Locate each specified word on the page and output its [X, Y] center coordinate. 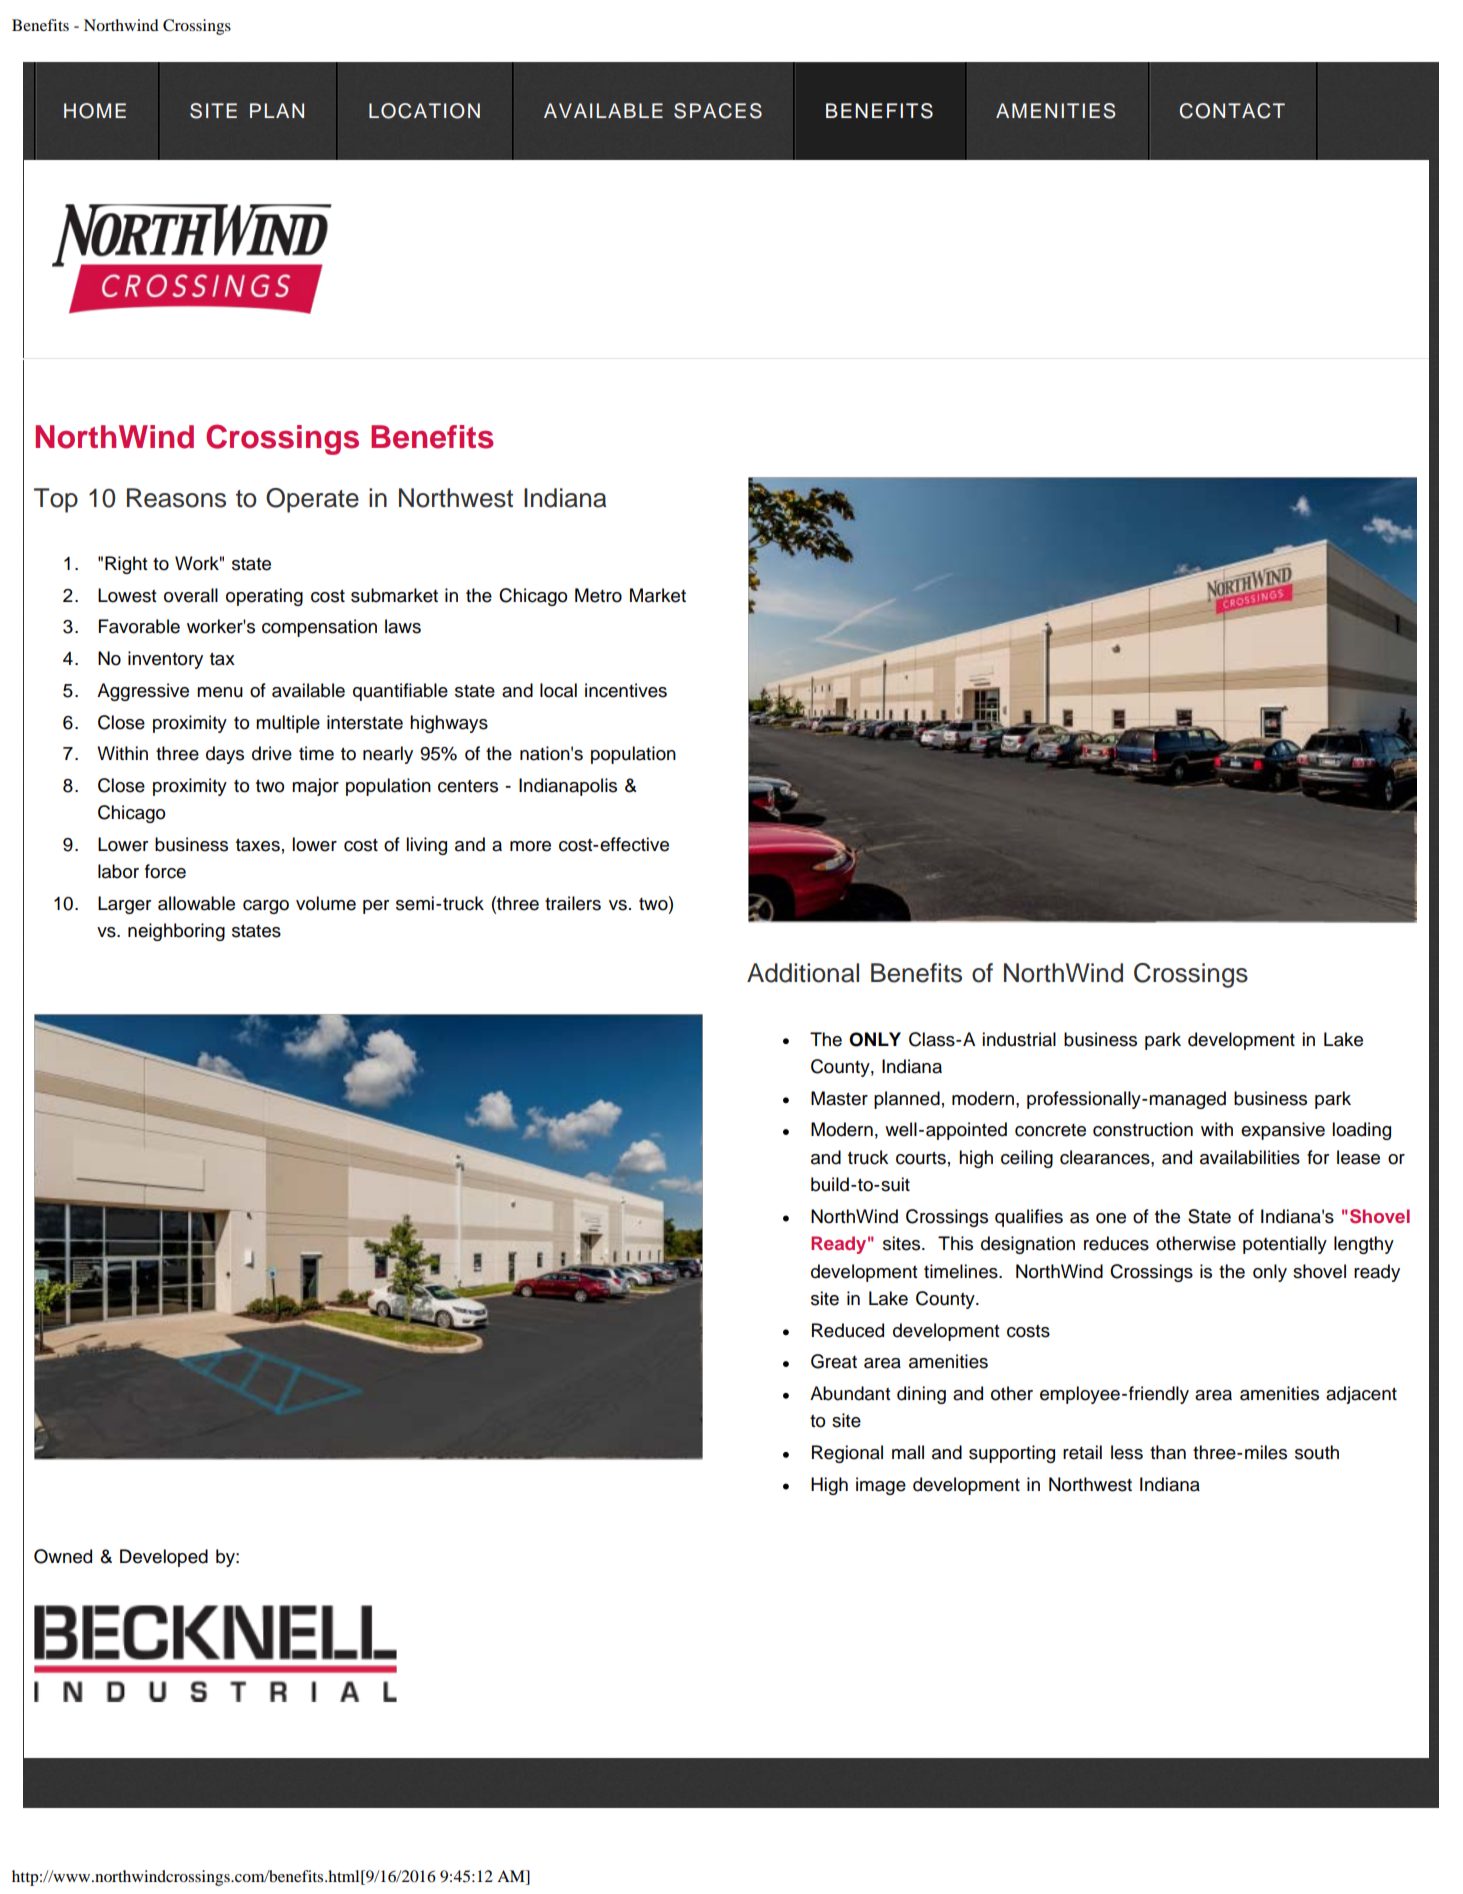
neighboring [176, 932]
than [1168, 1452]
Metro [598, 595]
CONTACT [1232, 111]
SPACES [718, 111]
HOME [95, 111]
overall [191, 595]
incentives [626, 690]
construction [1143, 1129]
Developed [164, 1558]
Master [839, 1098]
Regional [847, 1454]
